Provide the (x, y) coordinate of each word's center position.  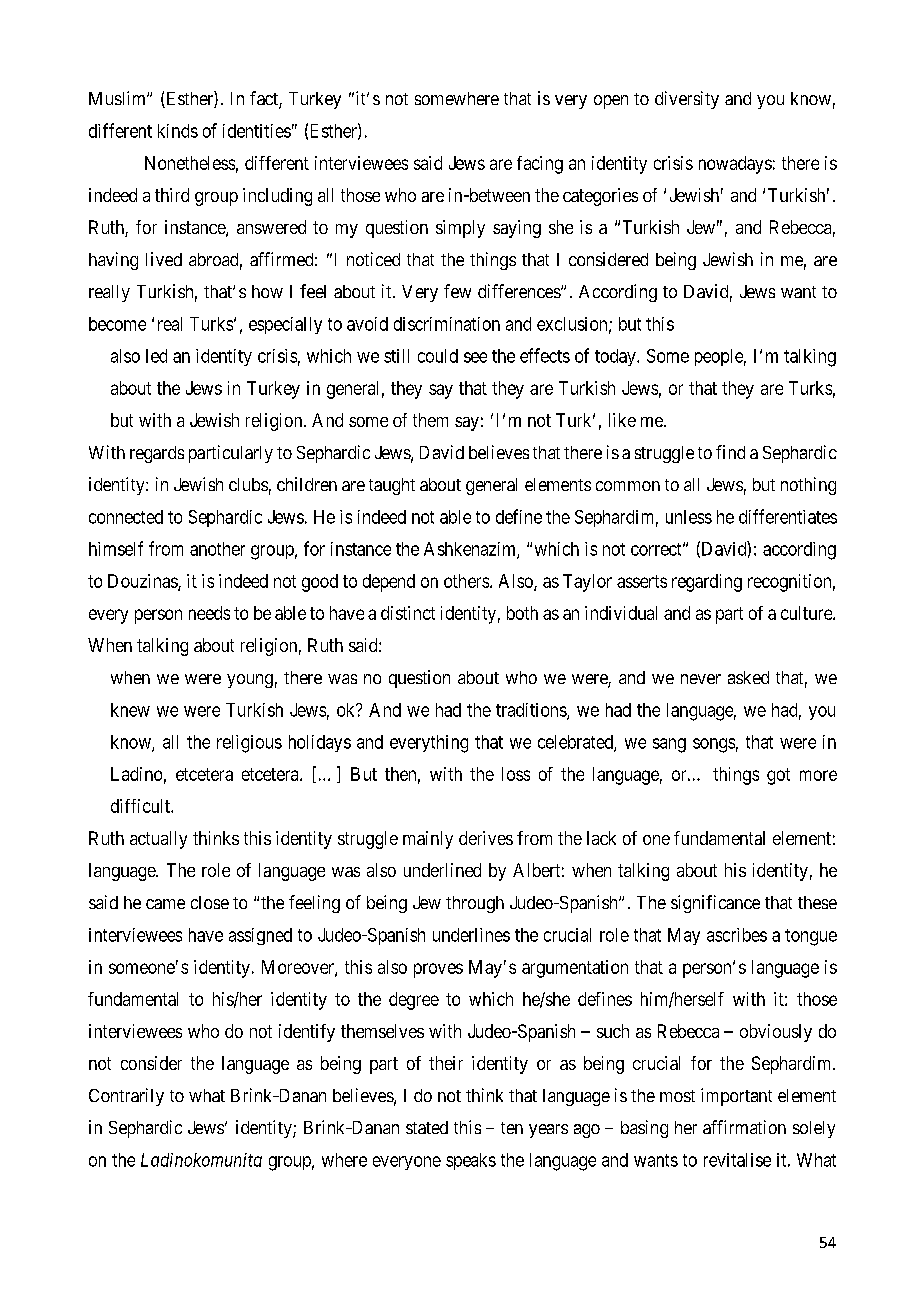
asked (748, 677)
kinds (178, 131)
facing (540, 165)
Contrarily (126, 1097)
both (522, 613)
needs (209, 613)
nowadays (735, 165)
